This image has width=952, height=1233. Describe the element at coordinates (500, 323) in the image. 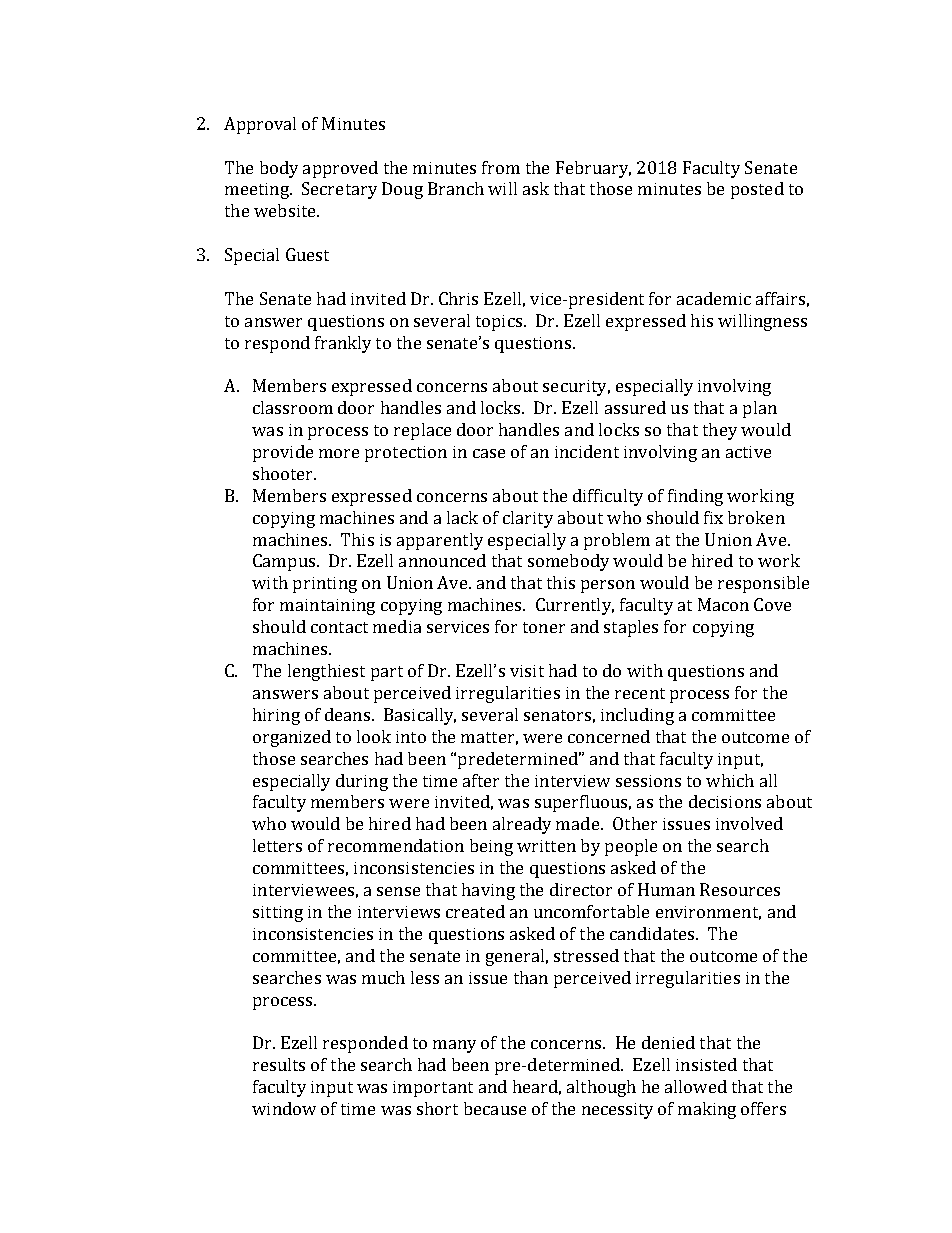

I see `topics` at that location.
